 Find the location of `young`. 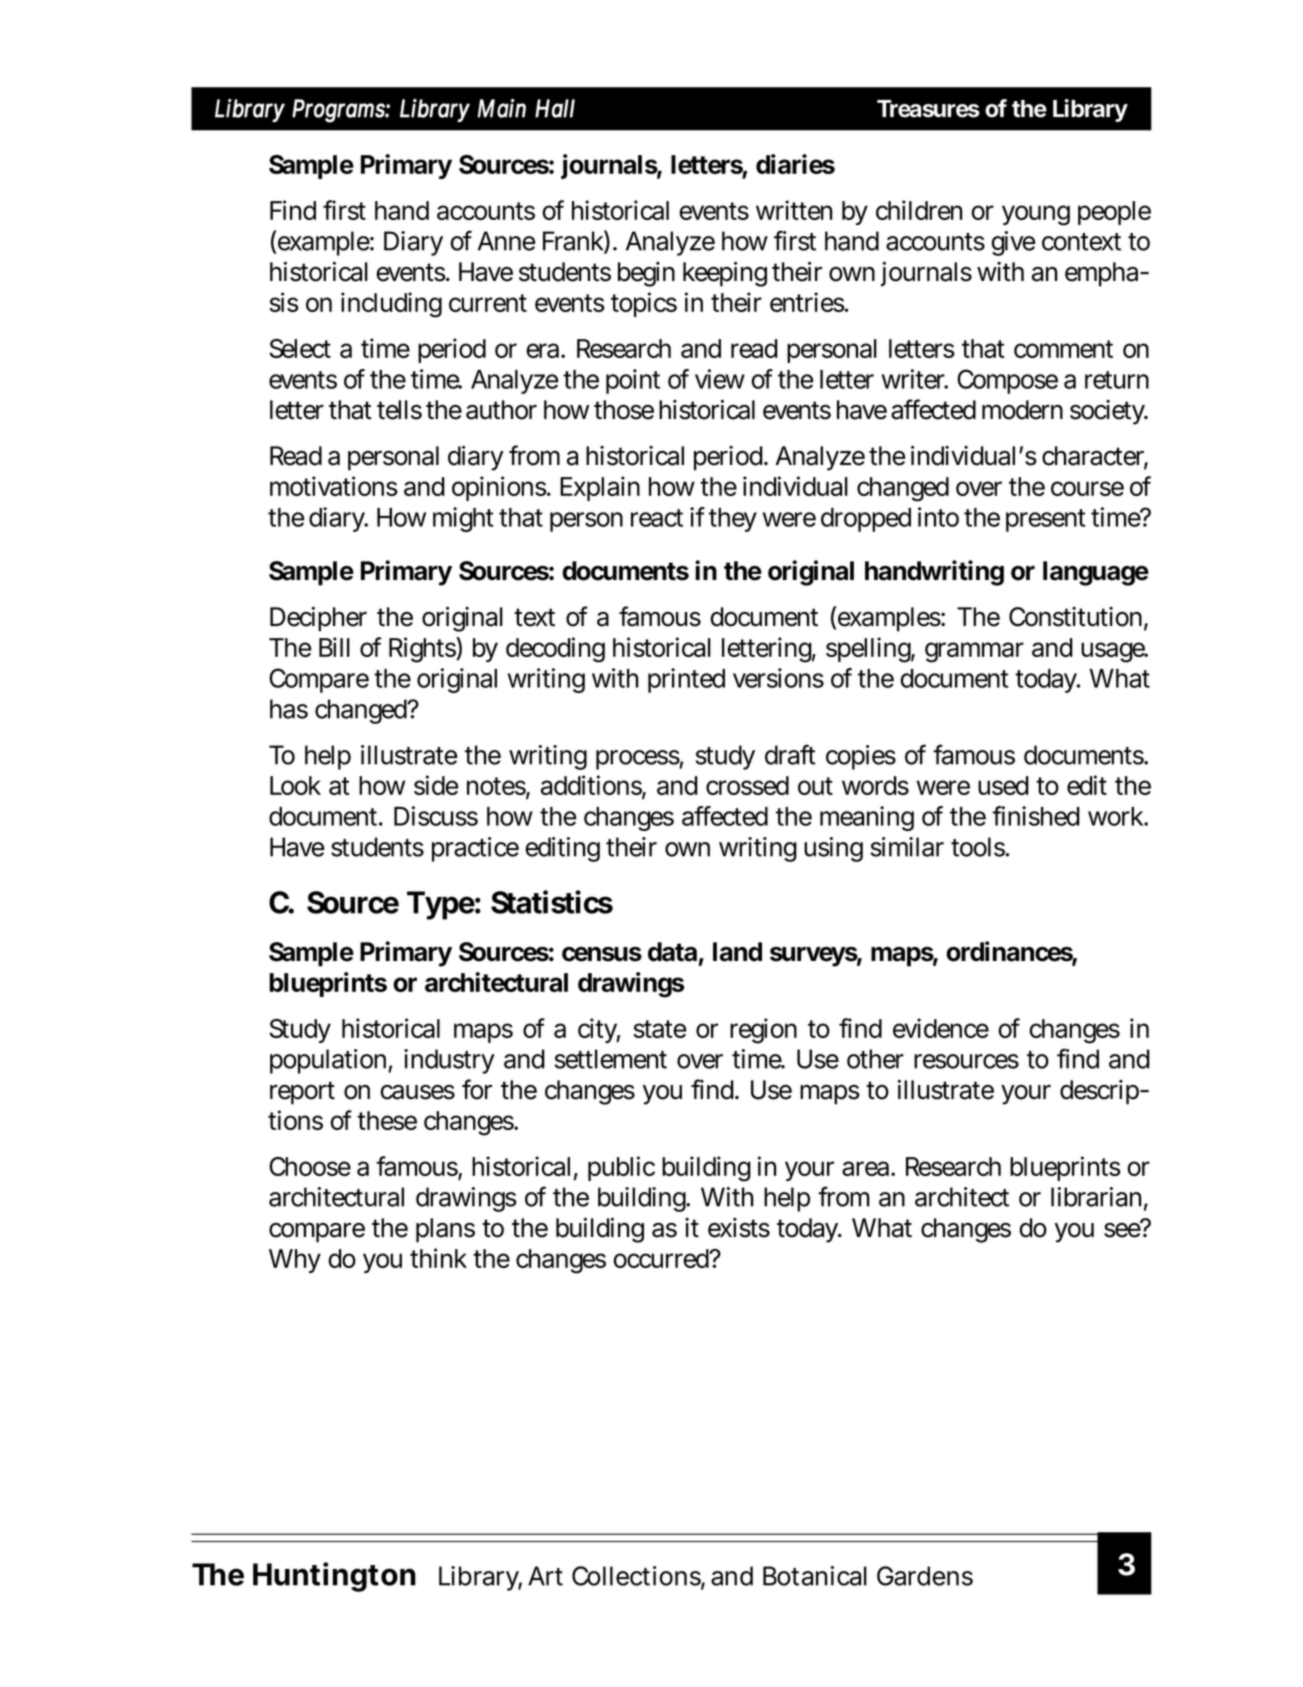

young is located at coordinates (1036, 215).
